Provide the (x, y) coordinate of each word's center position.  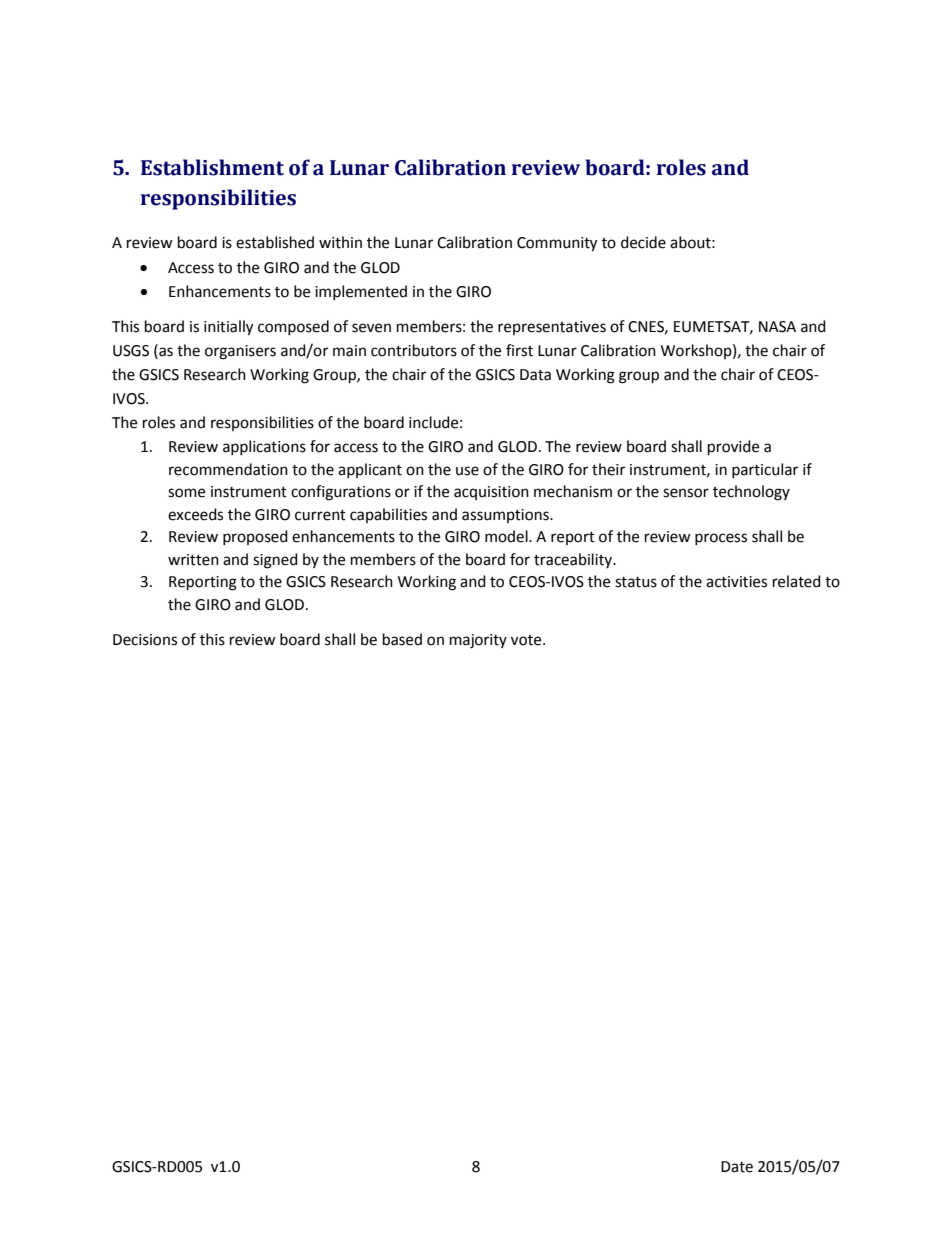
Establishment (212, 167)
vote (527, 640)
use (467, 471)
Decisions (145, 640)
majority (478, 641)
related (797, 581)
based (402, 639)
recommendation (228, 469)
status (636, 582)
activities (736, 582)
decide (643, 242)
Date (737, 1167)
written (193, 560)
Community (557, 244)
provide (733, 448)
